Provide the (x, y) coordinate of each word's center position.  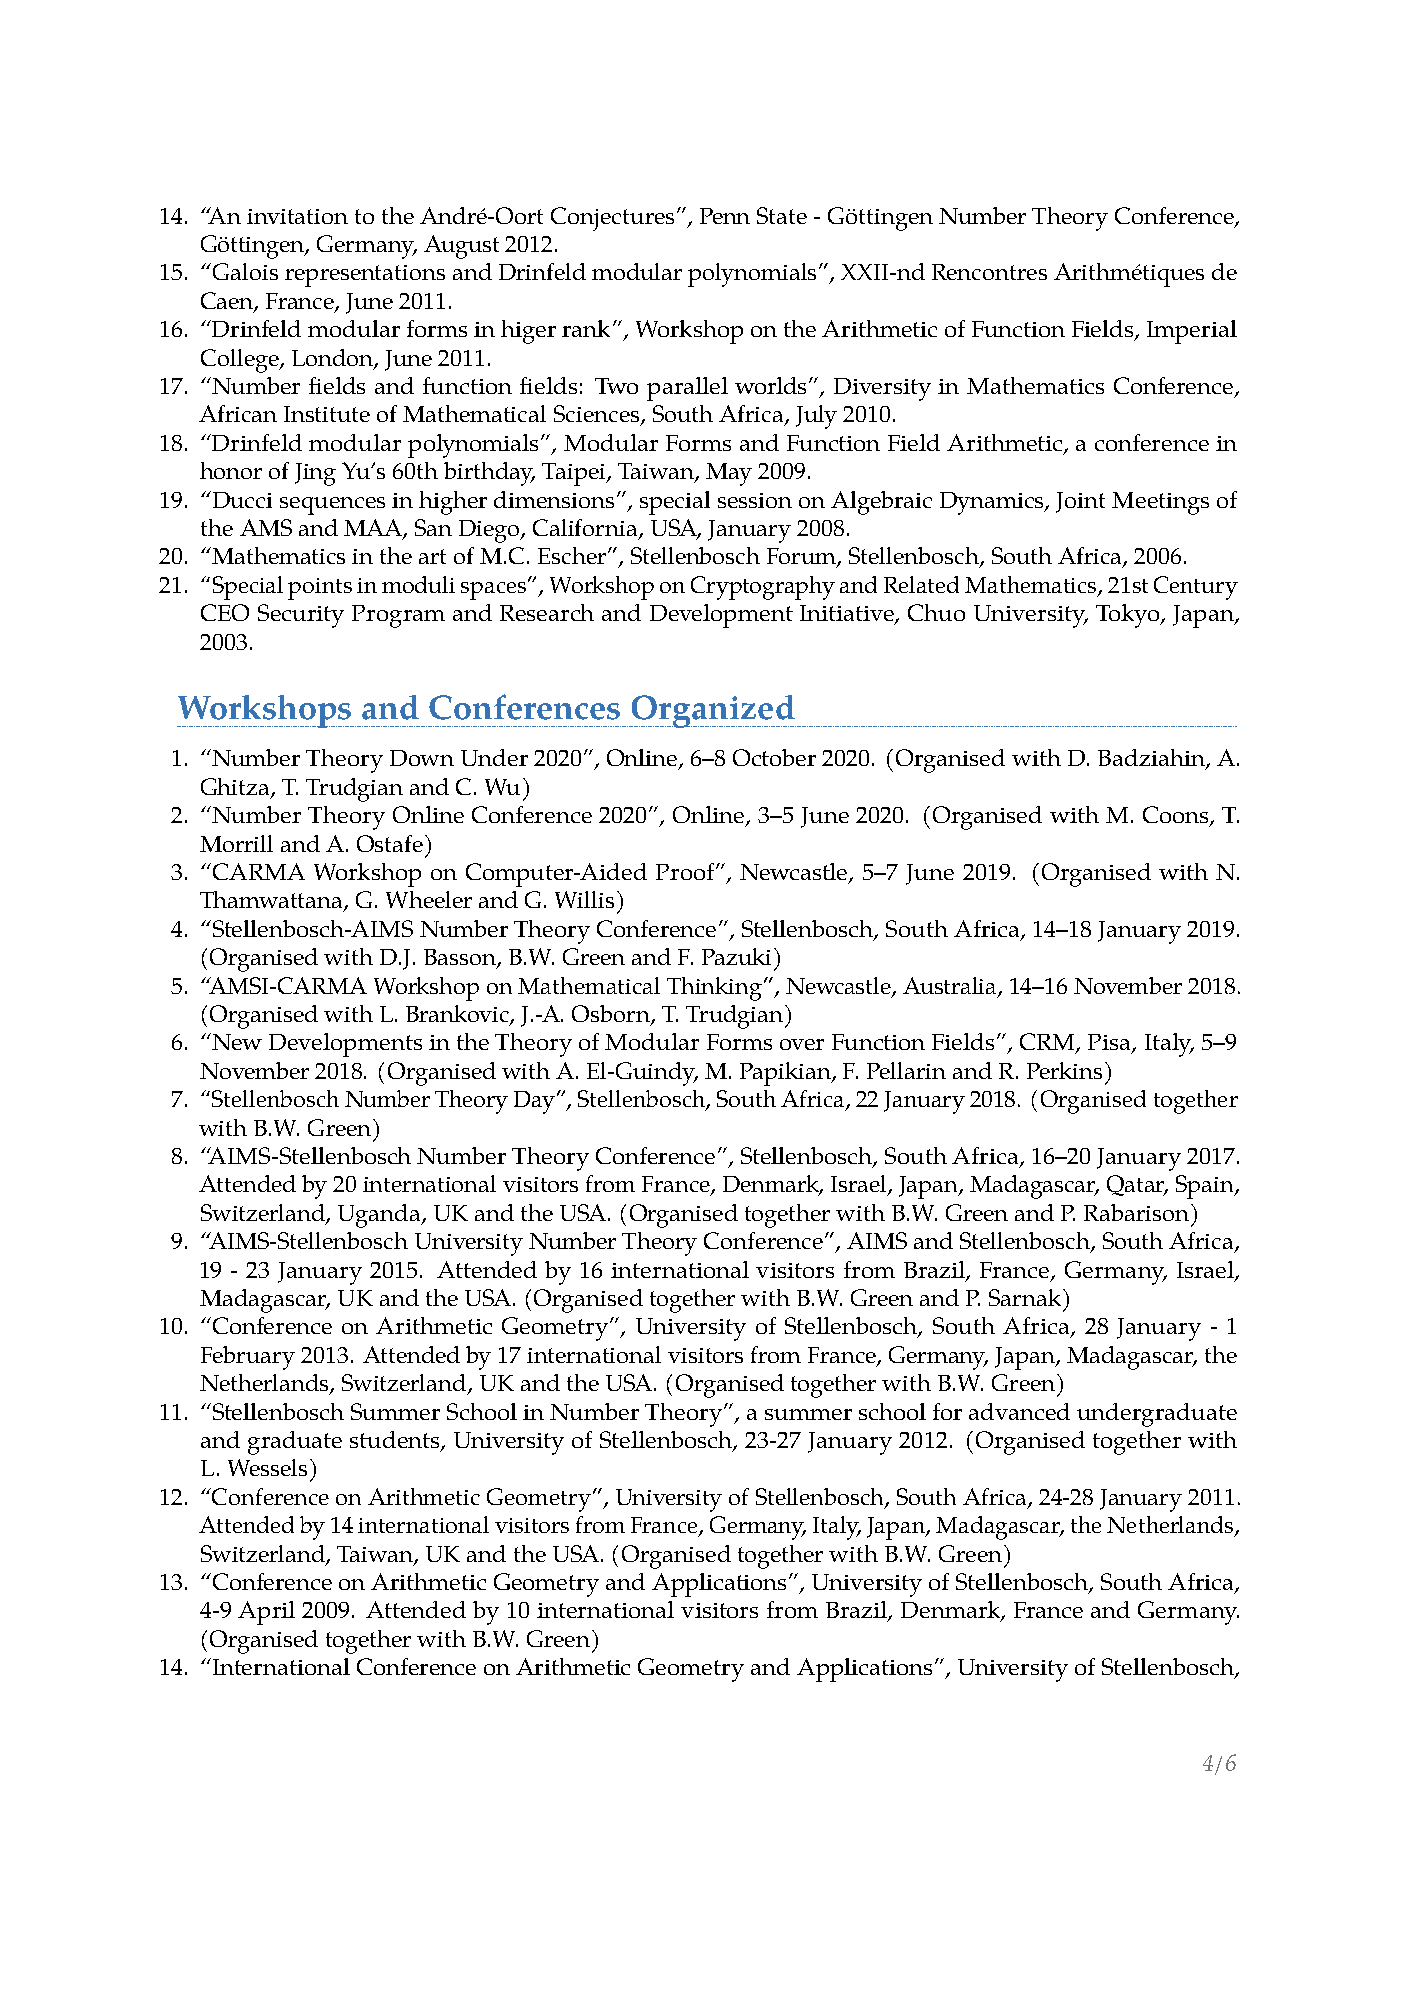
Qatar (1137, 1185)
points (320, 589)
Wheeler (429, 899)
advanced (1019, 1411)
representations (365, 276)
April (266, 1613)
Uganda (380, 1216)
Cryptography (763, 588)
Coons (1177, 816)
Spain (1206, 1187)
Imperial (1192, 332)
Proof (686, 871)
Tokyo (1129, 616)
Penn (725, 216)
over (802, 1044)
